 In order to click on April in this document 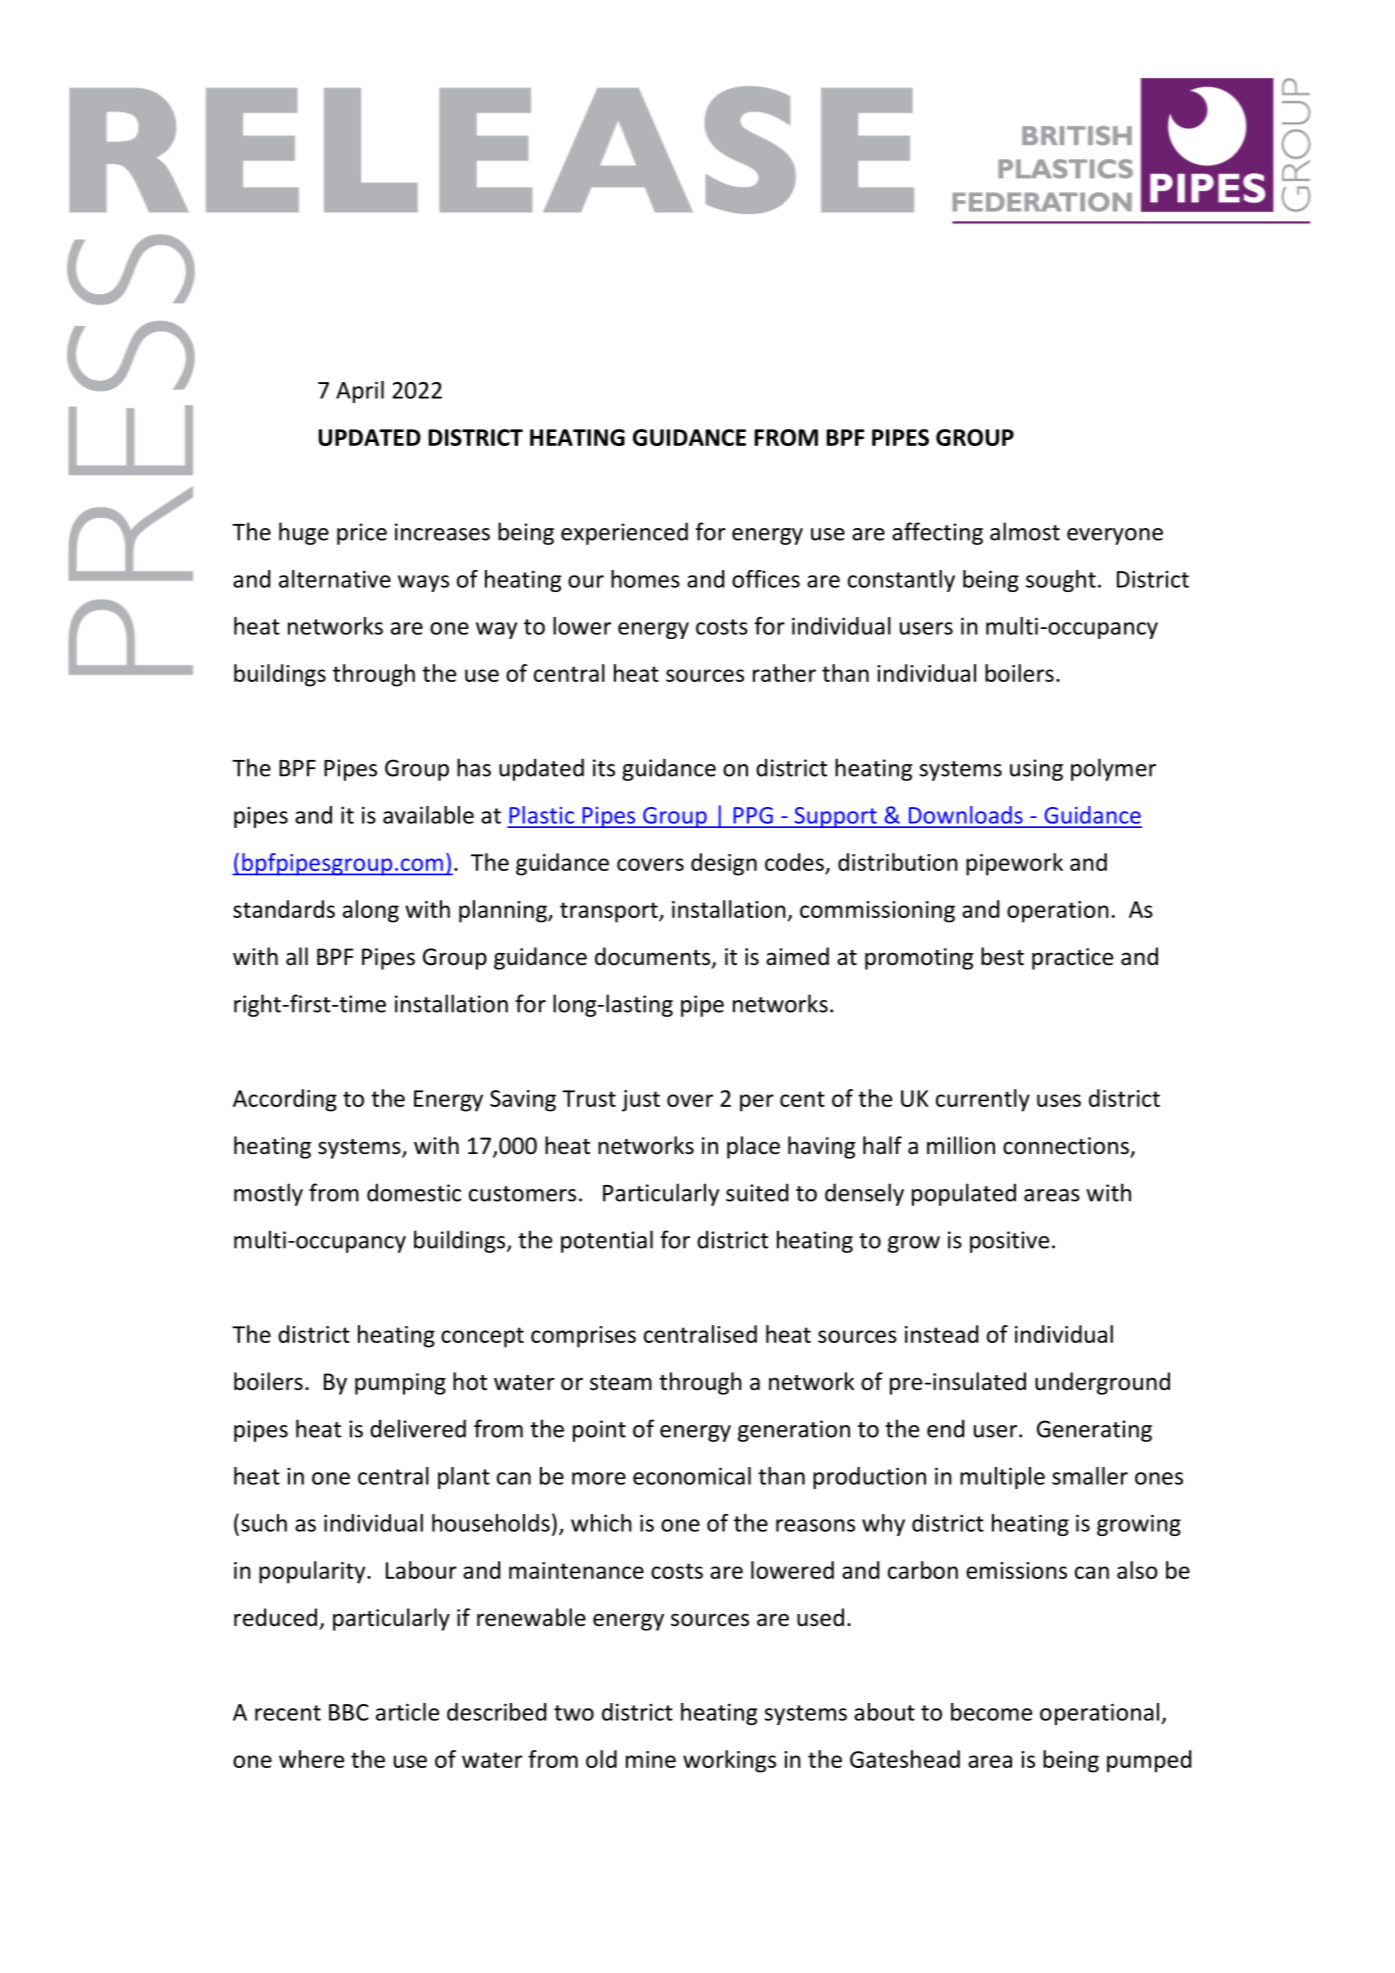, I will do `click(360, 392)`.
